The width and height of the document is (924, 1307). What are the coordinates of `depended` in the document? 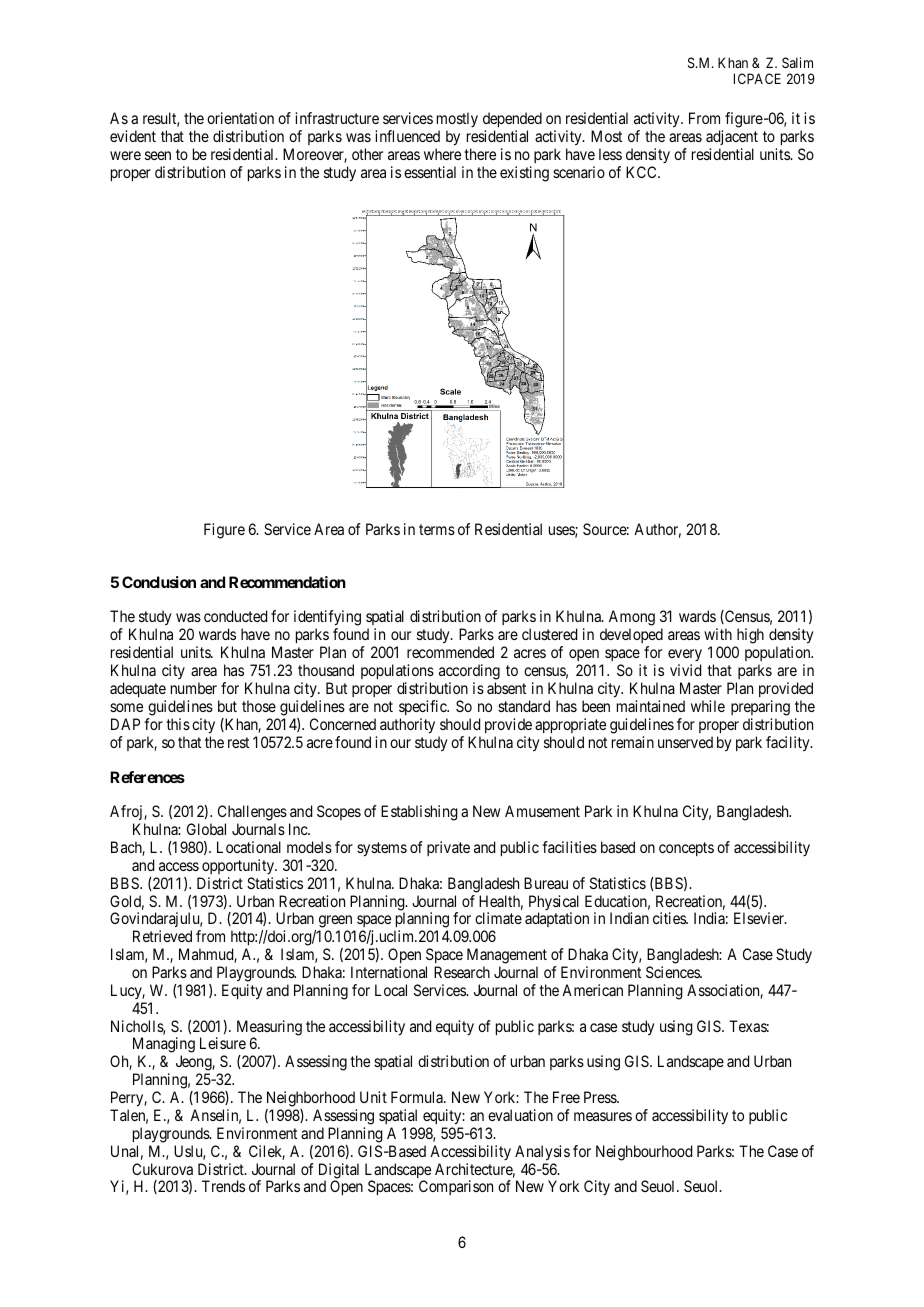 It's located at (512, 119).
